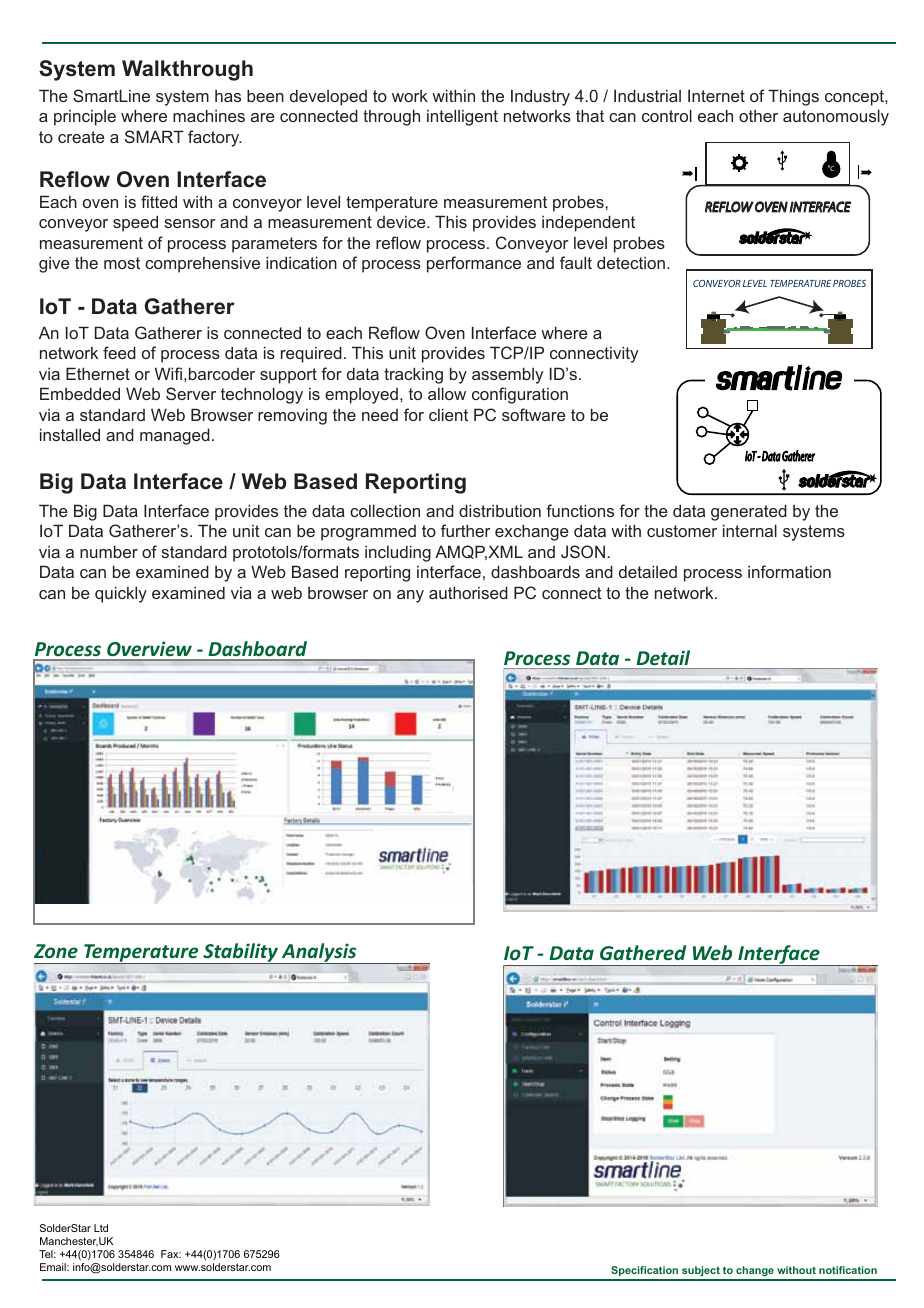 Image resolution: width=924 pixels, height=1308 pixels. What do you see at coordinates (750, 530) in the screenshot?
I see `internal` at bounding box center [750, 530].
